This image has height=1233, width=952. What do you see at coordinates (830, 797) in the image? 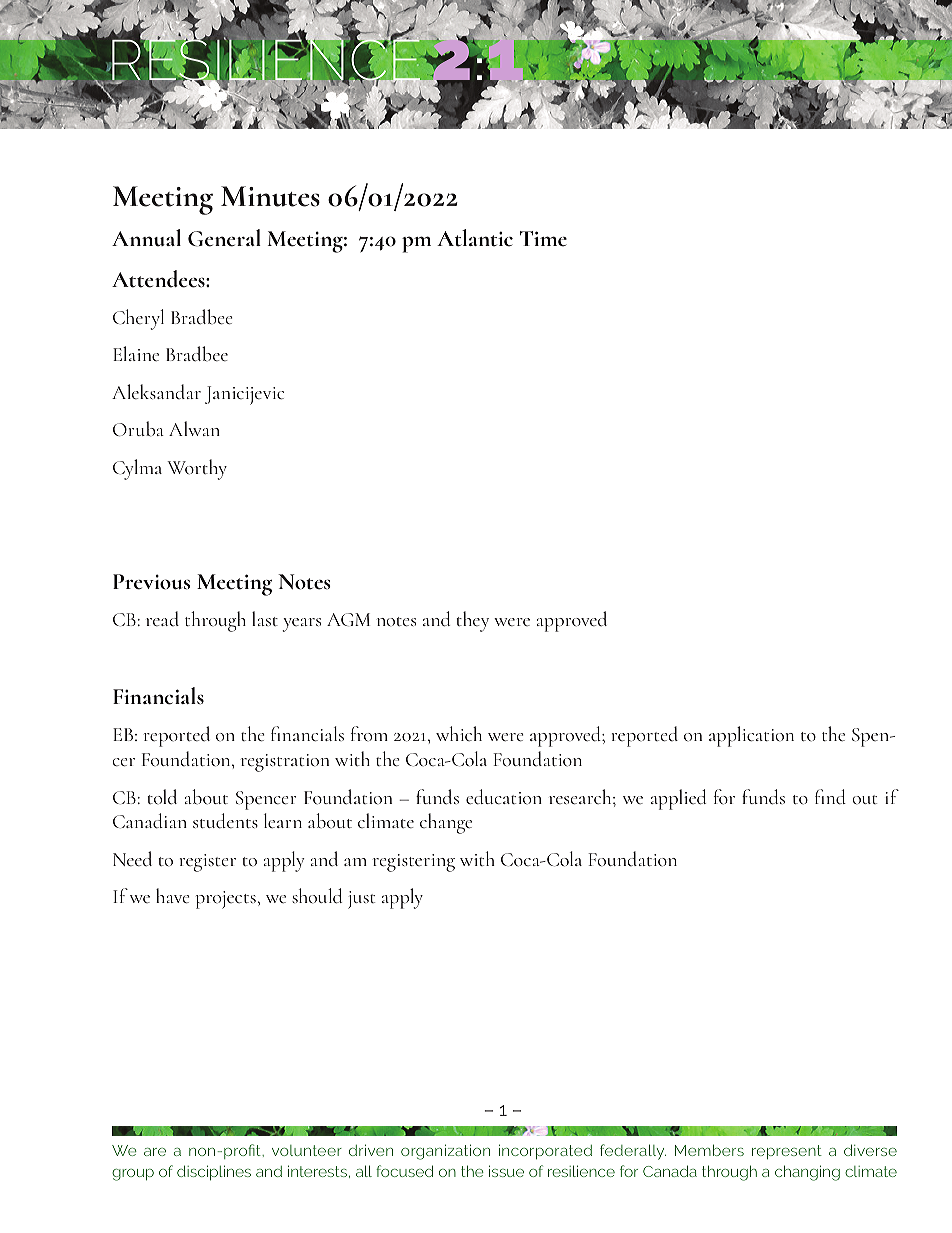
I see `find` at bounding box center [830, 797].
